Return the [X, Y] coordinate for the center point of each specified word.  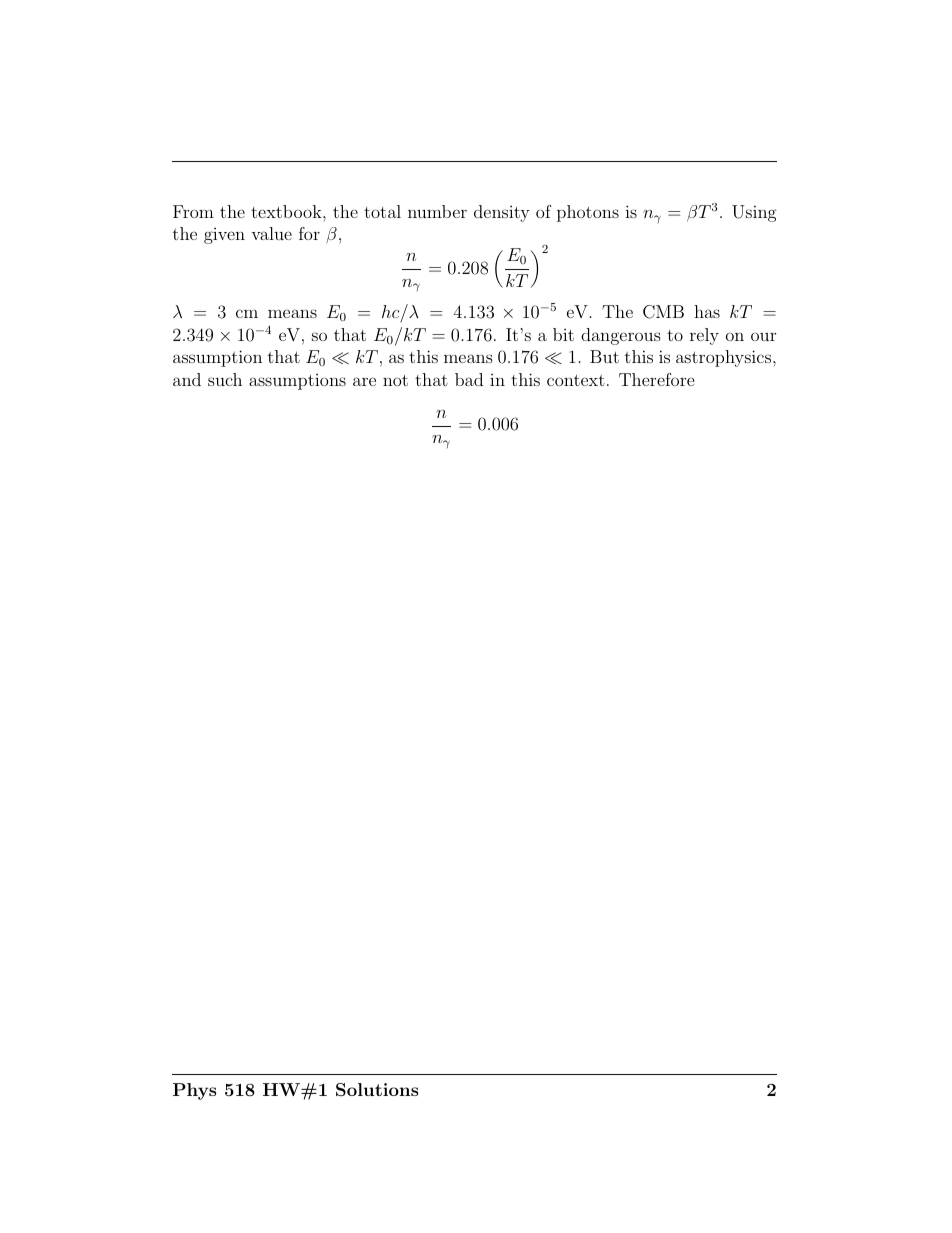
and [187, 379]
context [576, 380]
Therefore [657, 379]
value [271, 233]
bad [469, 379]
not [395, 380]
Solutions [377, 1089]
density [502, 213]
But [604, 356]
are [364, 381]
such [225, 379]
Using [754, 213]
